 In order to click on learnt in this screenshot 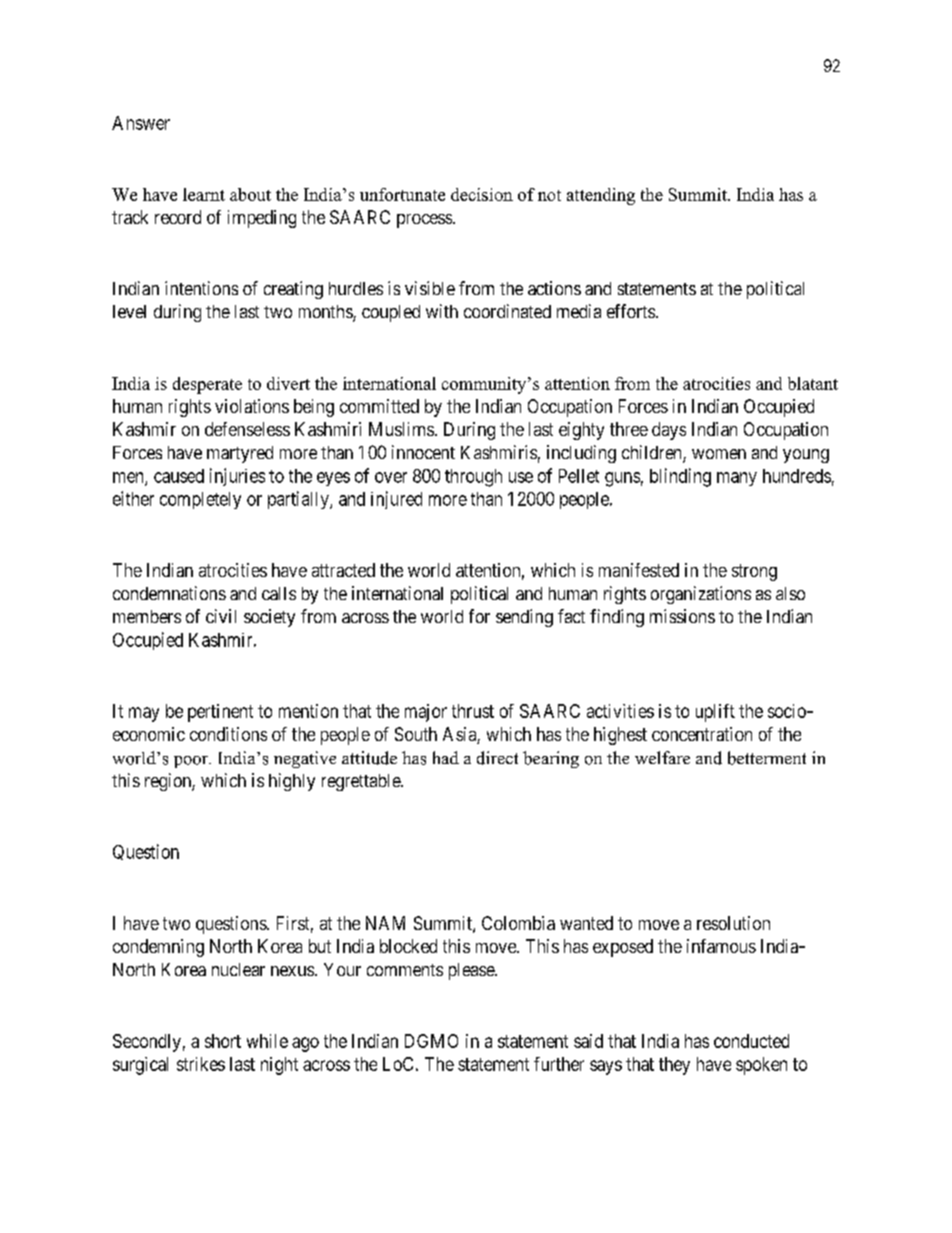, I will do `click(204, 194)`.
